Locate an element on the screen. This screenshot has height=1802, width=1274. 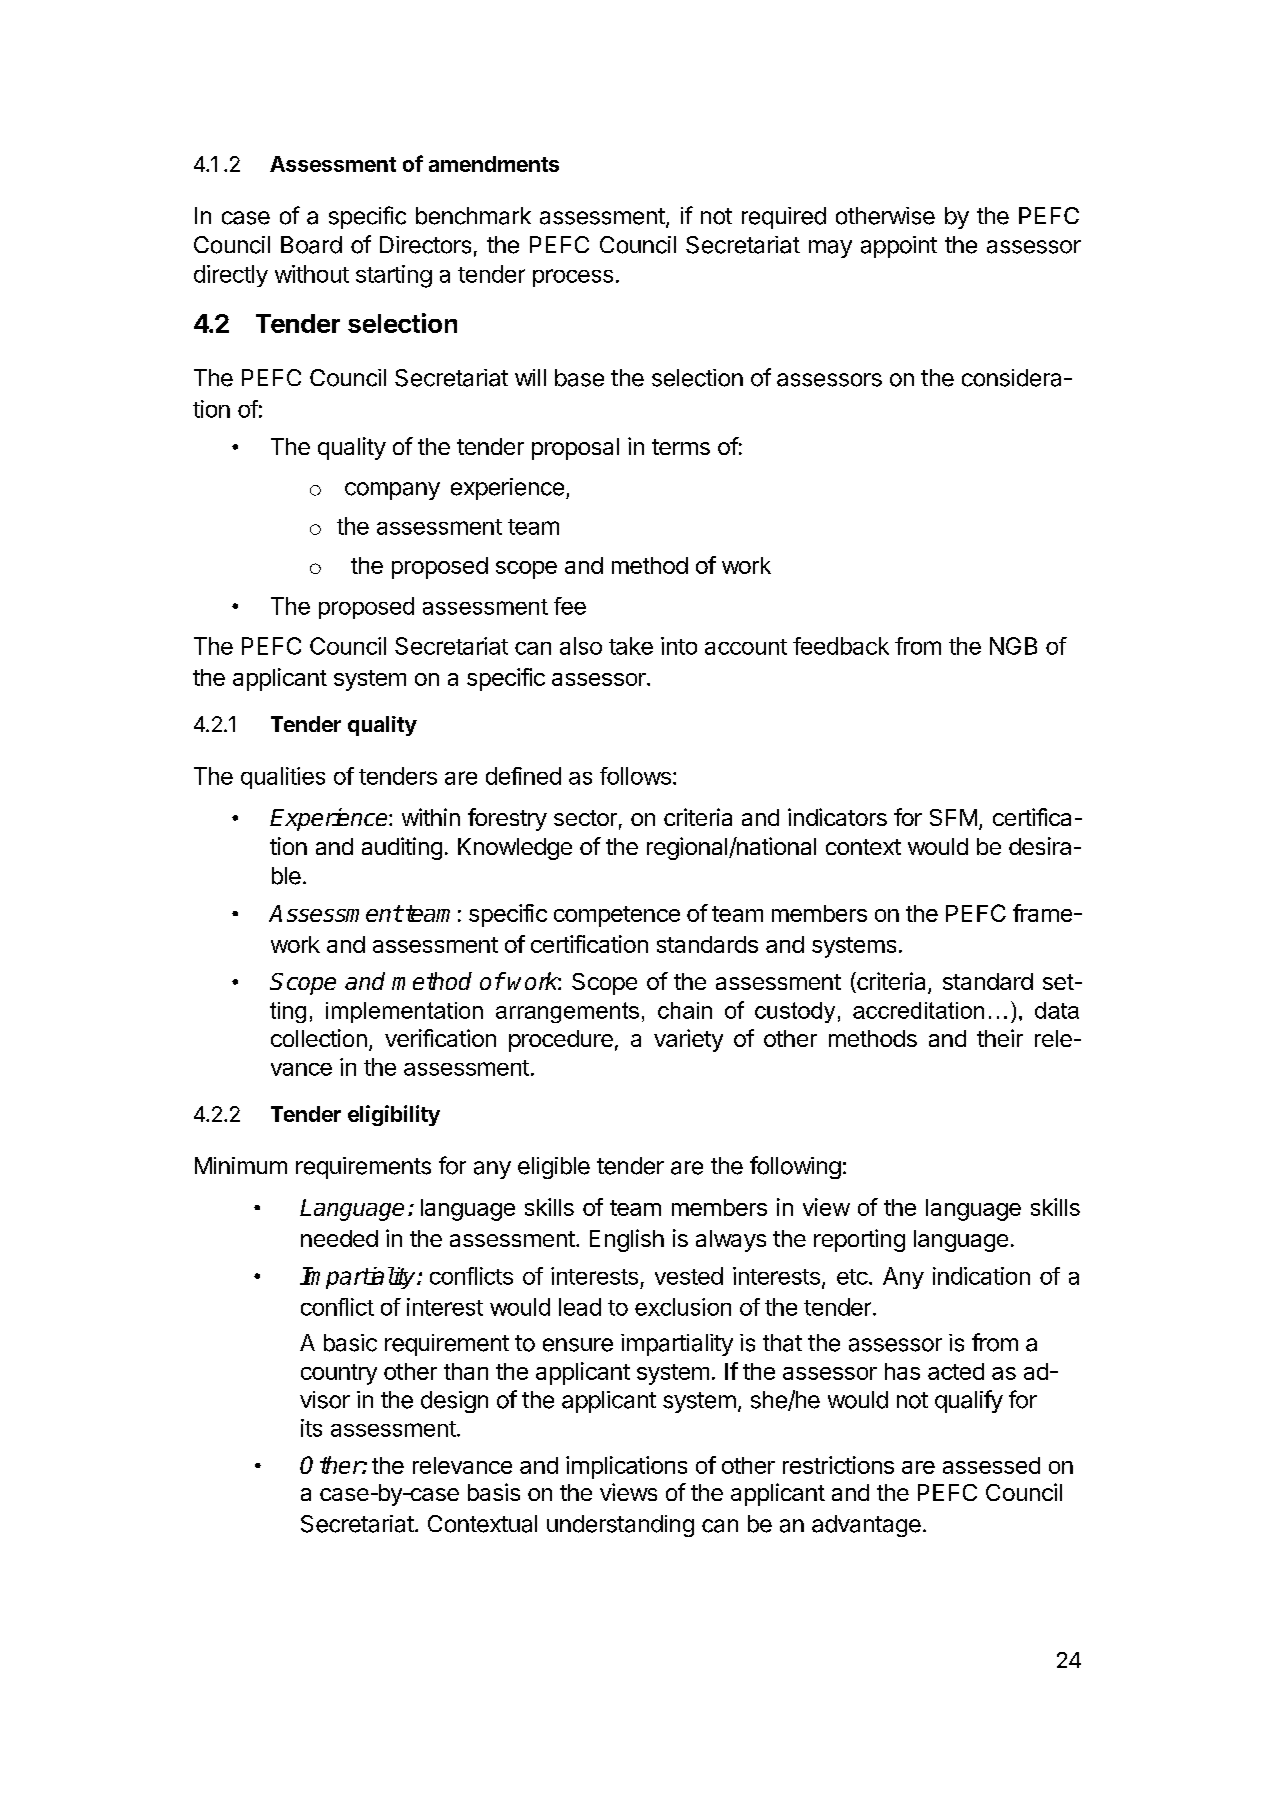
eligibility is located at coordinates (394, 1115).
